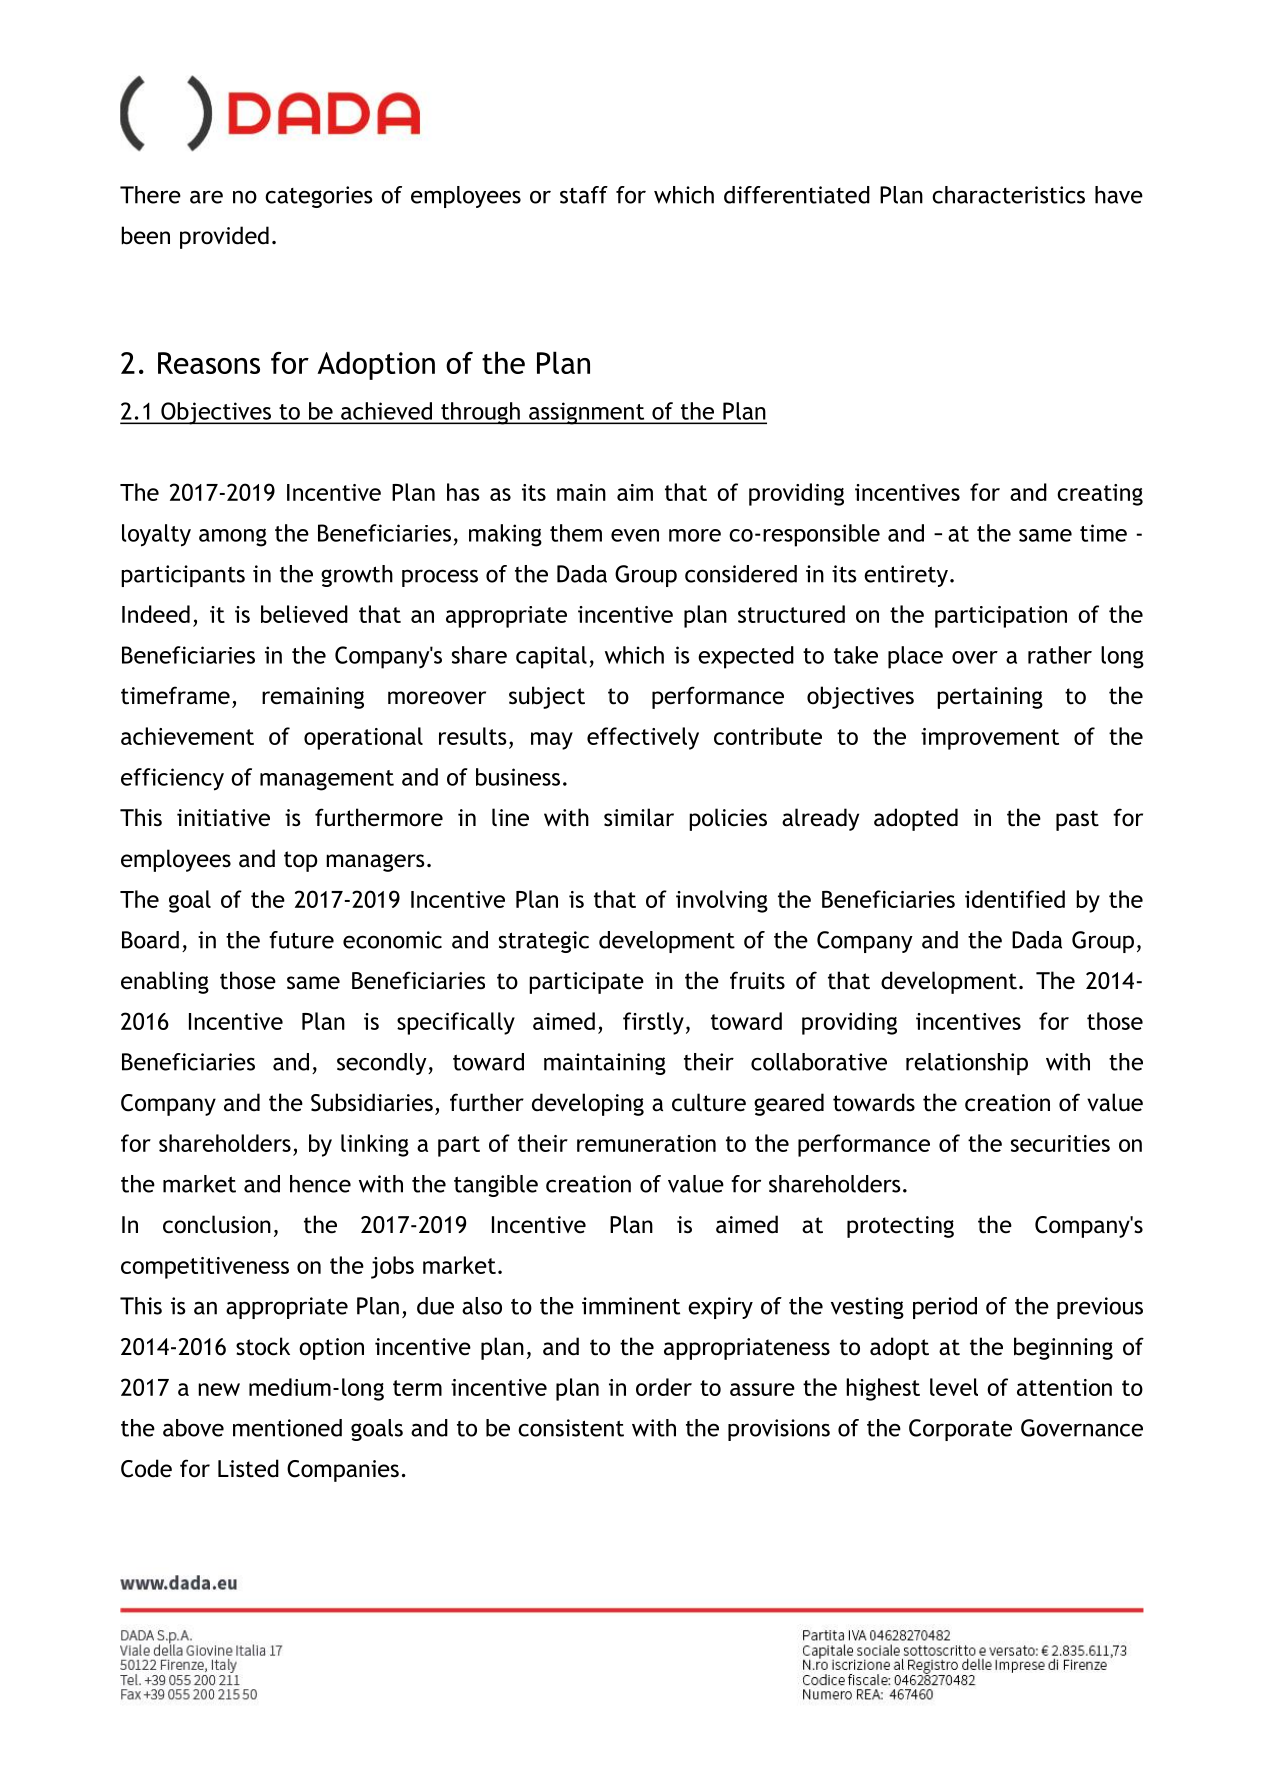 The height and width of the screenshot is (1787, 1264). What do you see at coordinates (287, 1428) in the screenshot?
I see `mentioned` at bounding box center [287, 1428].
